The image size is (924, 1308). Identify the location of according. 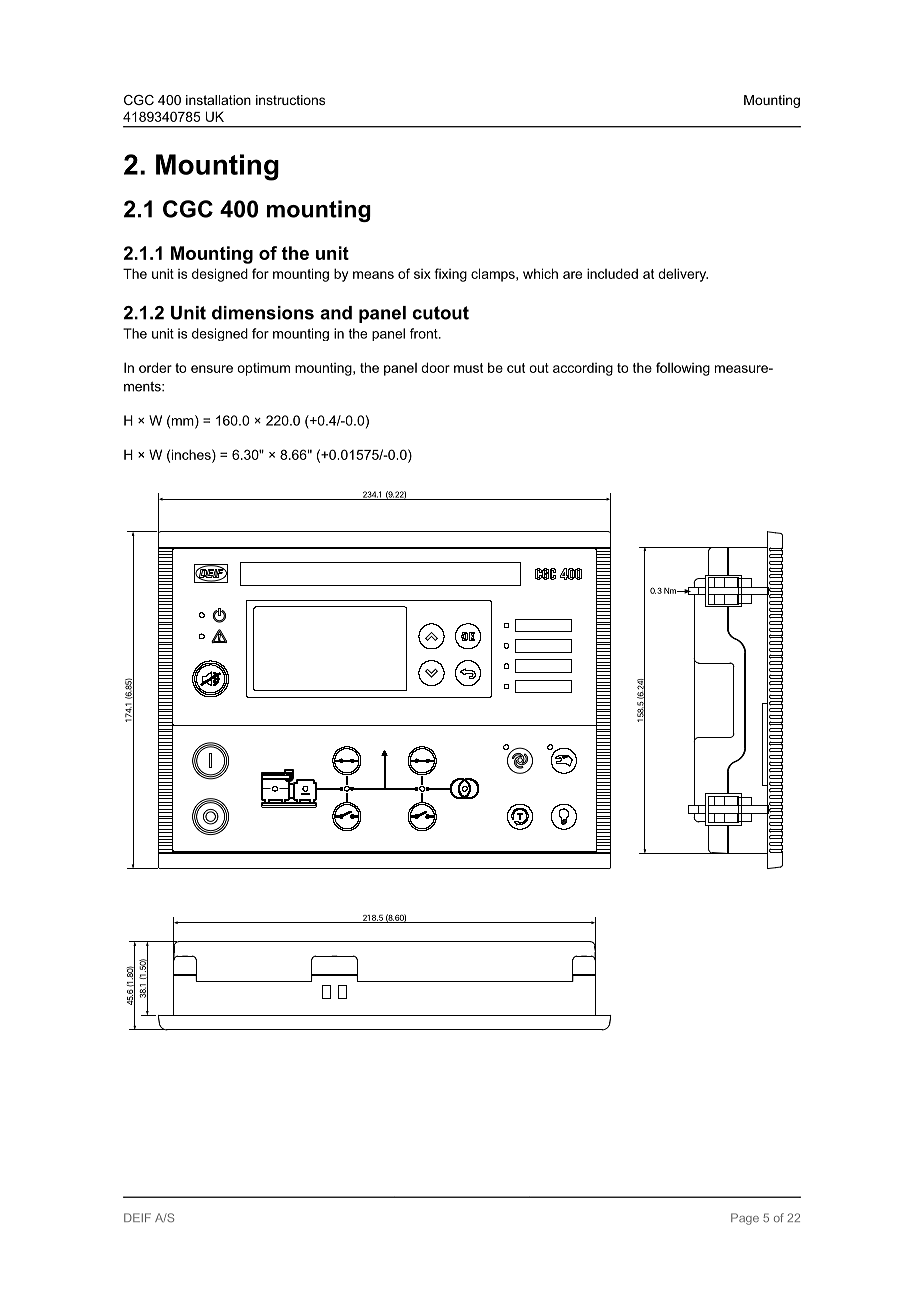
(583, 369).
